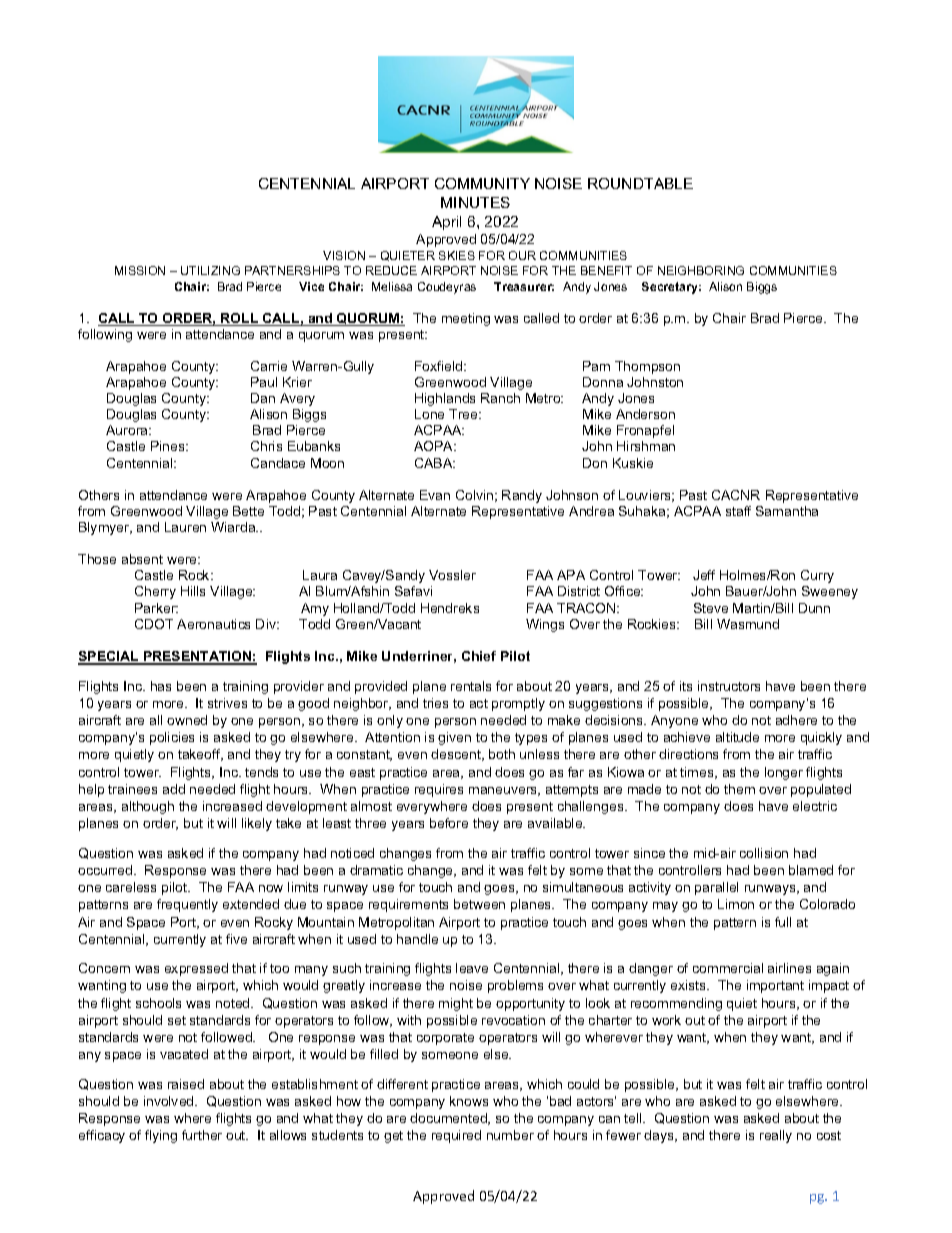 This image has height=1233, width=952. I want to click on ROUNDTABLE, so click(640, 183).
